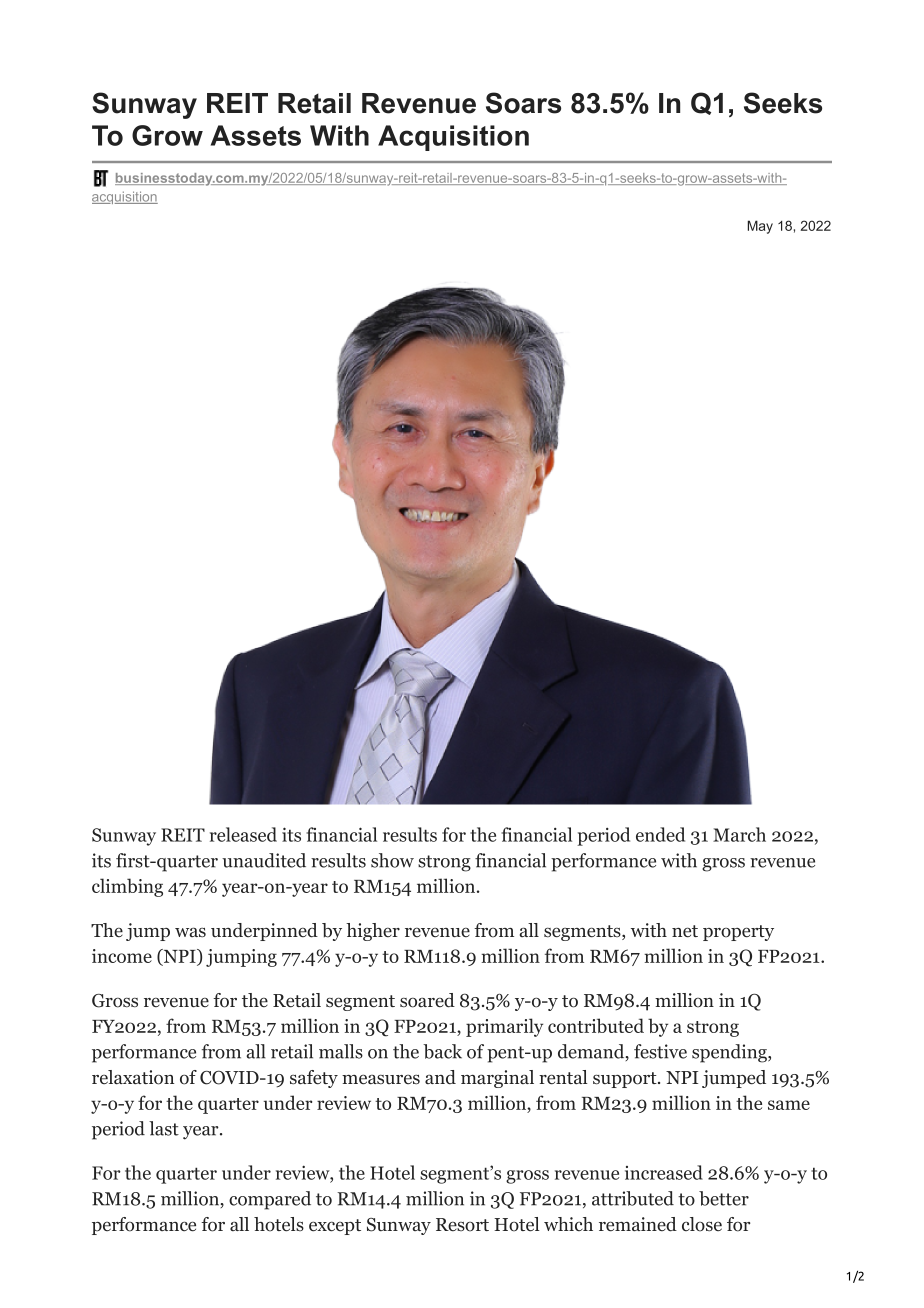 Image resolution: width=924 pixels, height=1308 pixels. I want to click on Resort, so click(462, 1225).
